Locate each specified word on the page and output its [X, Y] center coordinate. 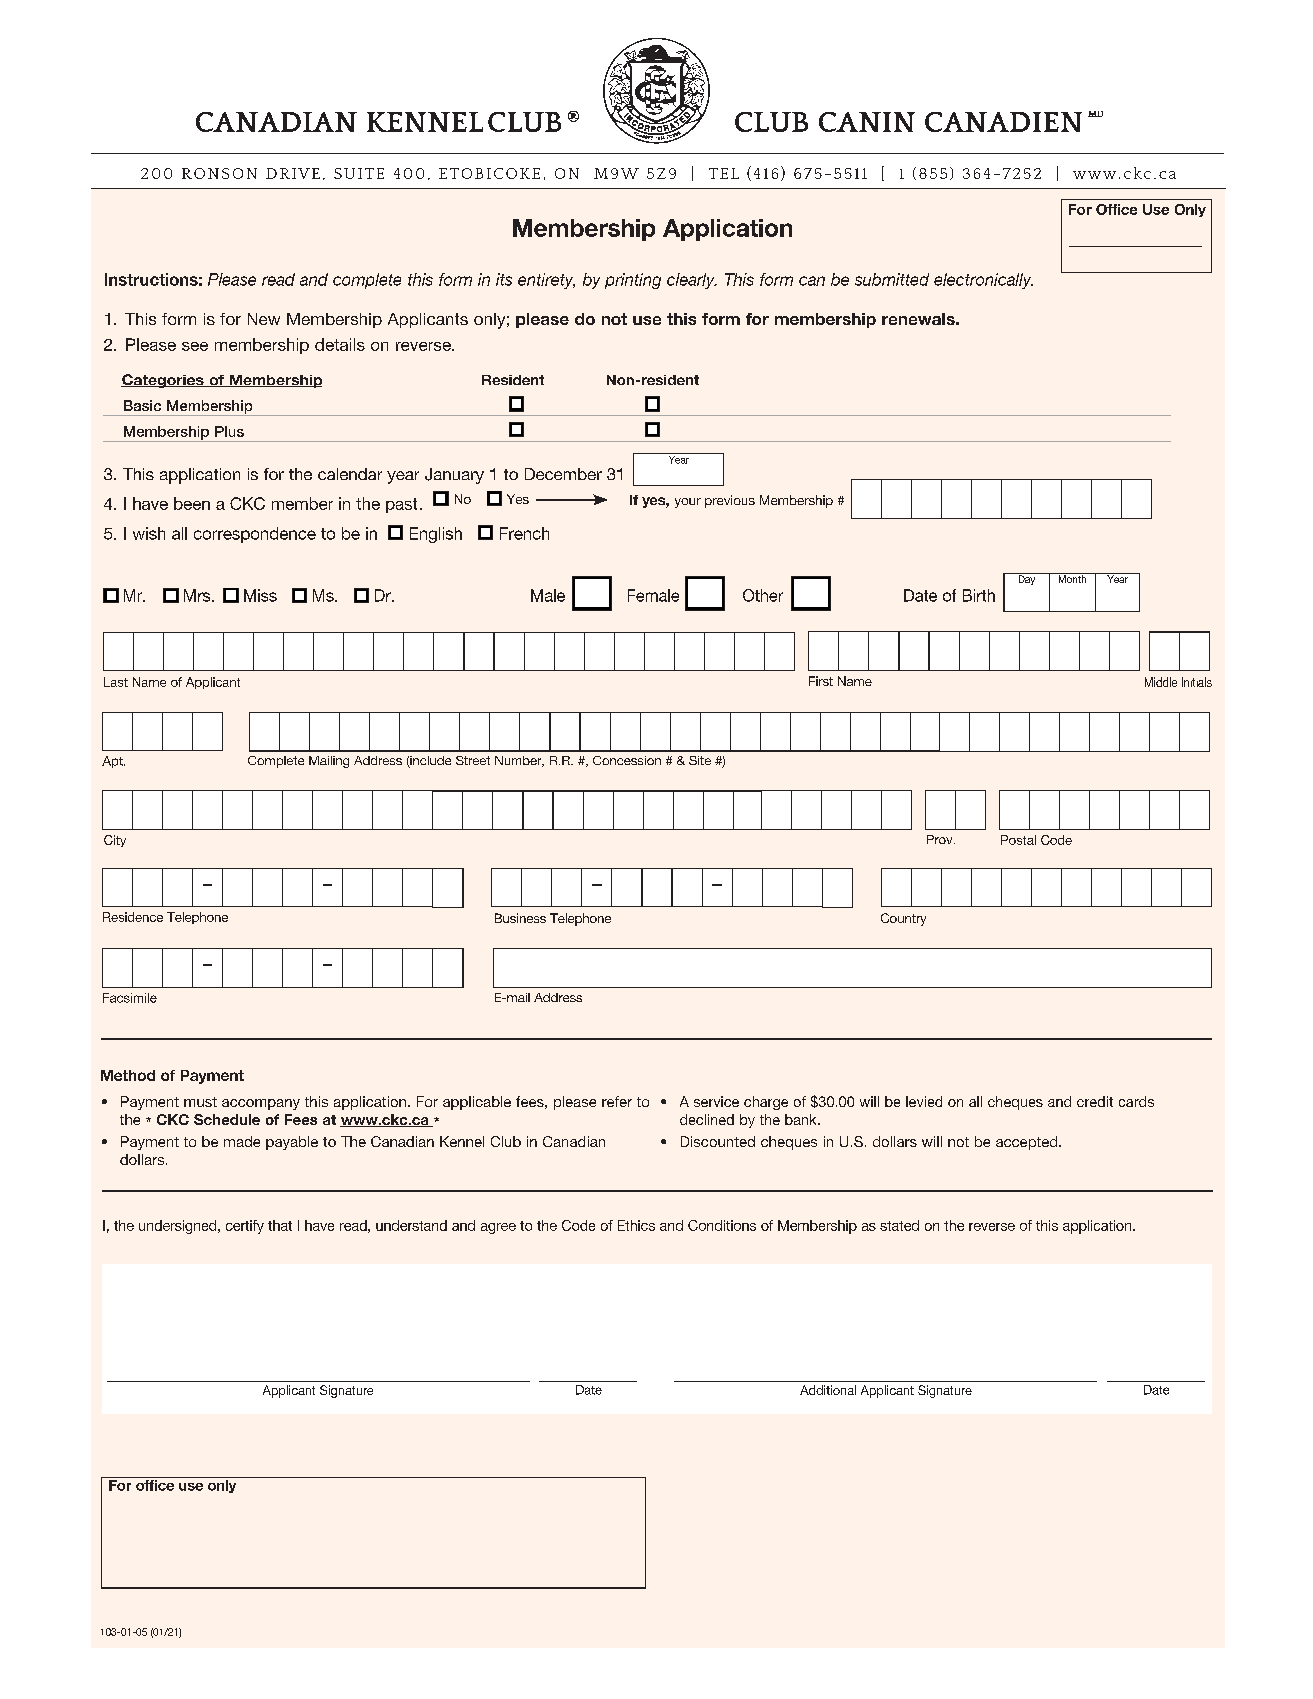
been [192, 503]
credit [1095, 1101]
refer [617, 1101]
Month [1072, 578]
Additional [828, 1390]
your [688, 503]
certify [245, 1227]
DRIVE [293, 173]
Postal [1018, 840]
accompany [261, 1104]
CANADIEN [1003, 122]
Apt [113, 762]
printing [633, 281]
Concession [627, 760]
